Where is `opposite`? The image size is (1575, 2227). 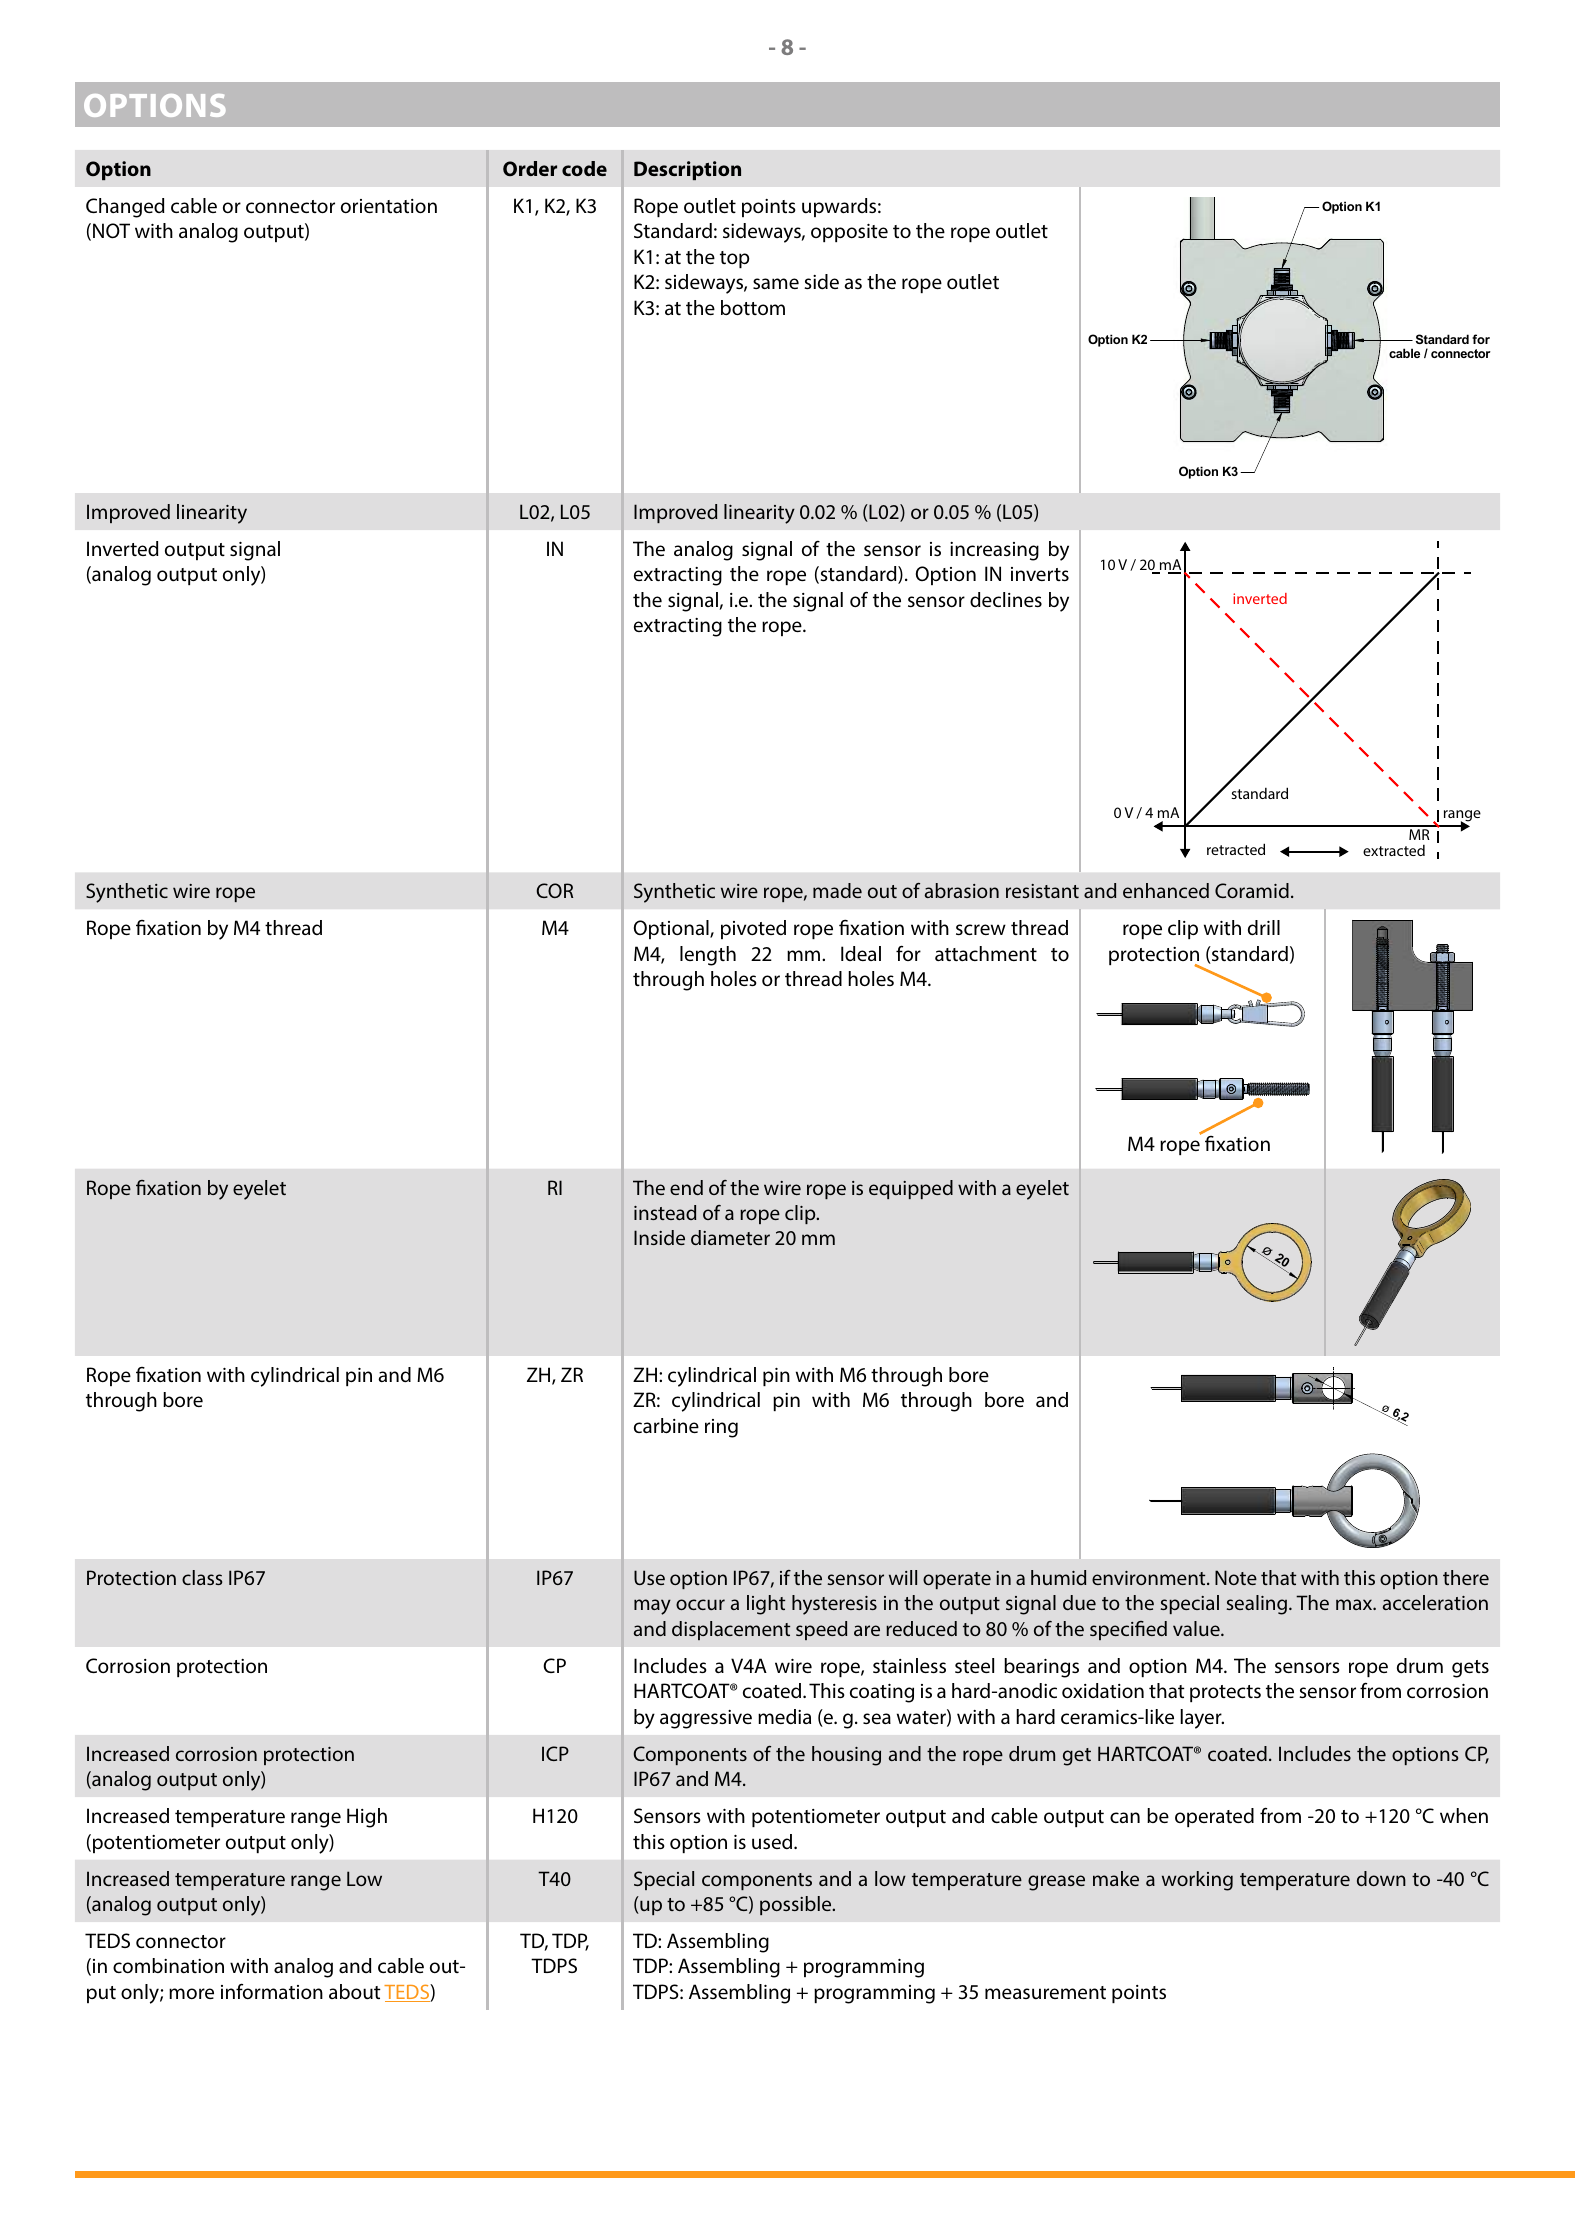 opposite is located at coordinates (849, 233).
